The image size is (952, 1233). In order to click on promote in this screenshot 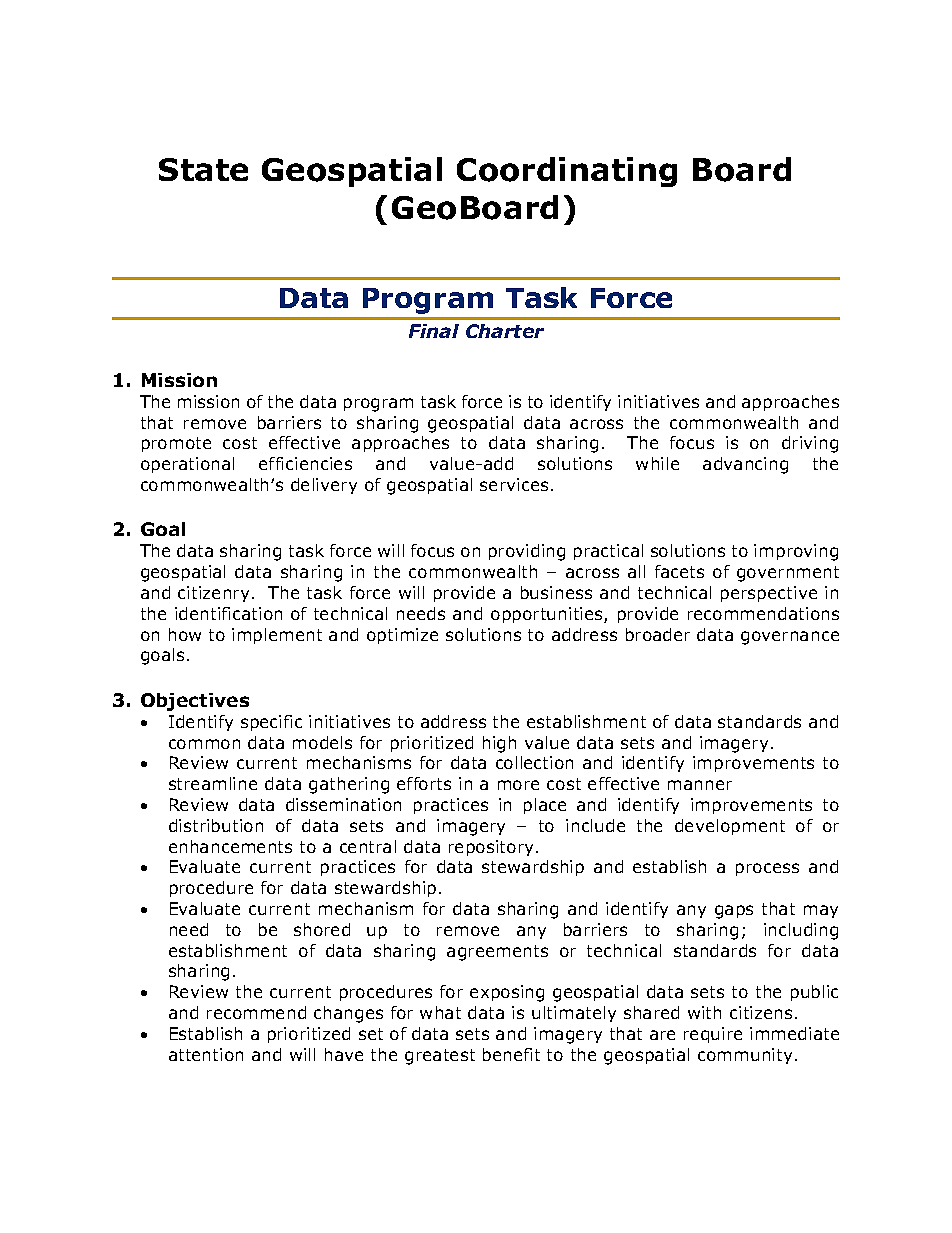, I will do `click(176, 444)`.
